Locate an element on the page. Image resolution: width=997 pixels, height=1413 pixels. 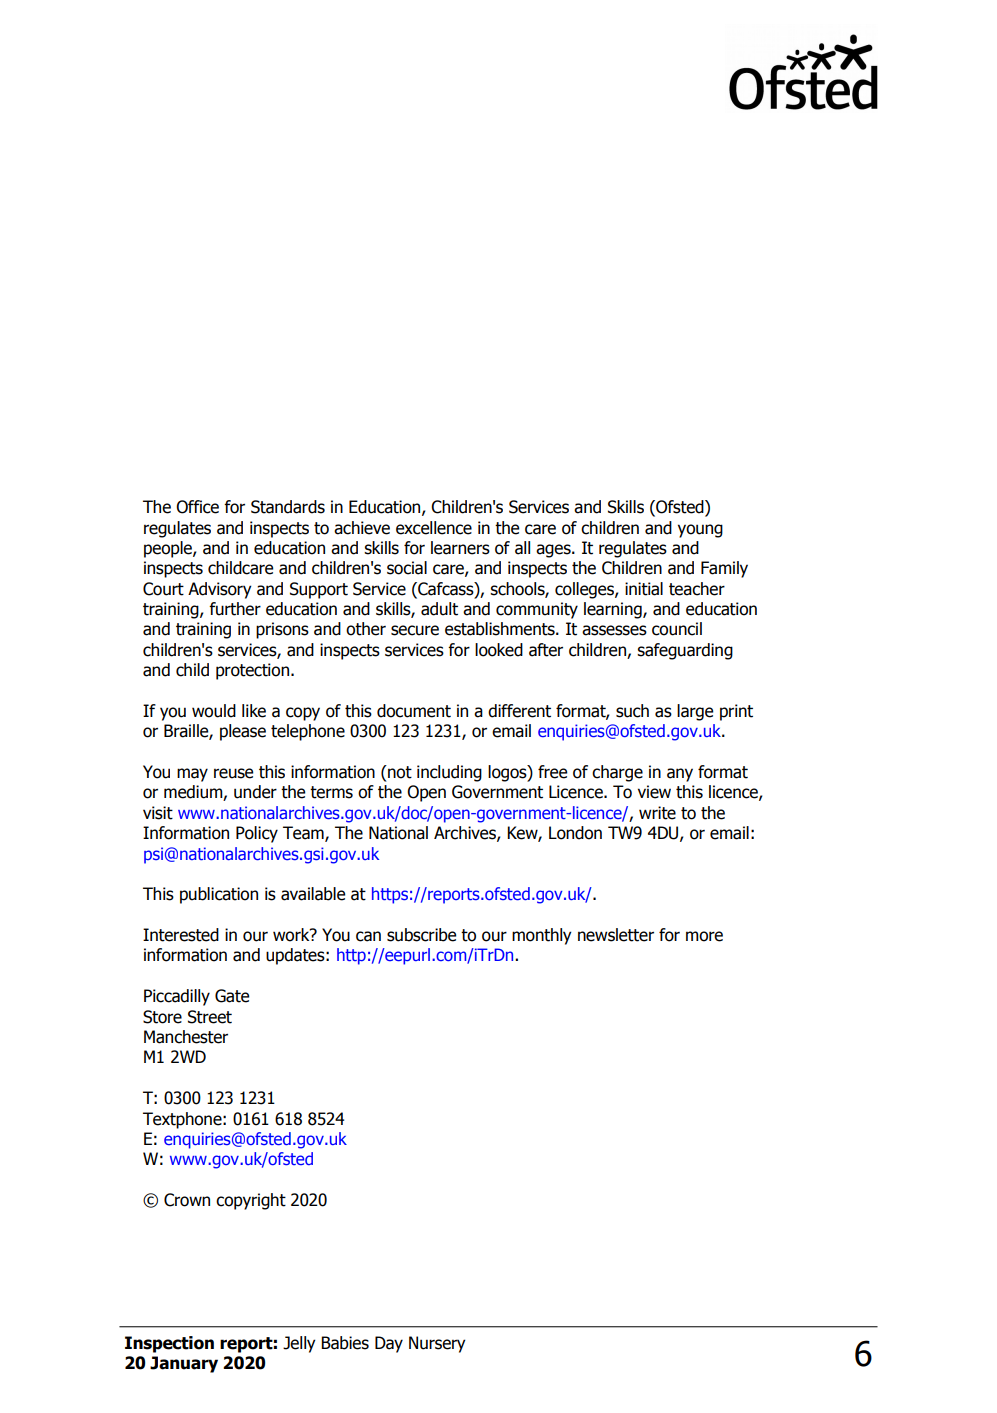
January is located at coordinates (184, 1364).
